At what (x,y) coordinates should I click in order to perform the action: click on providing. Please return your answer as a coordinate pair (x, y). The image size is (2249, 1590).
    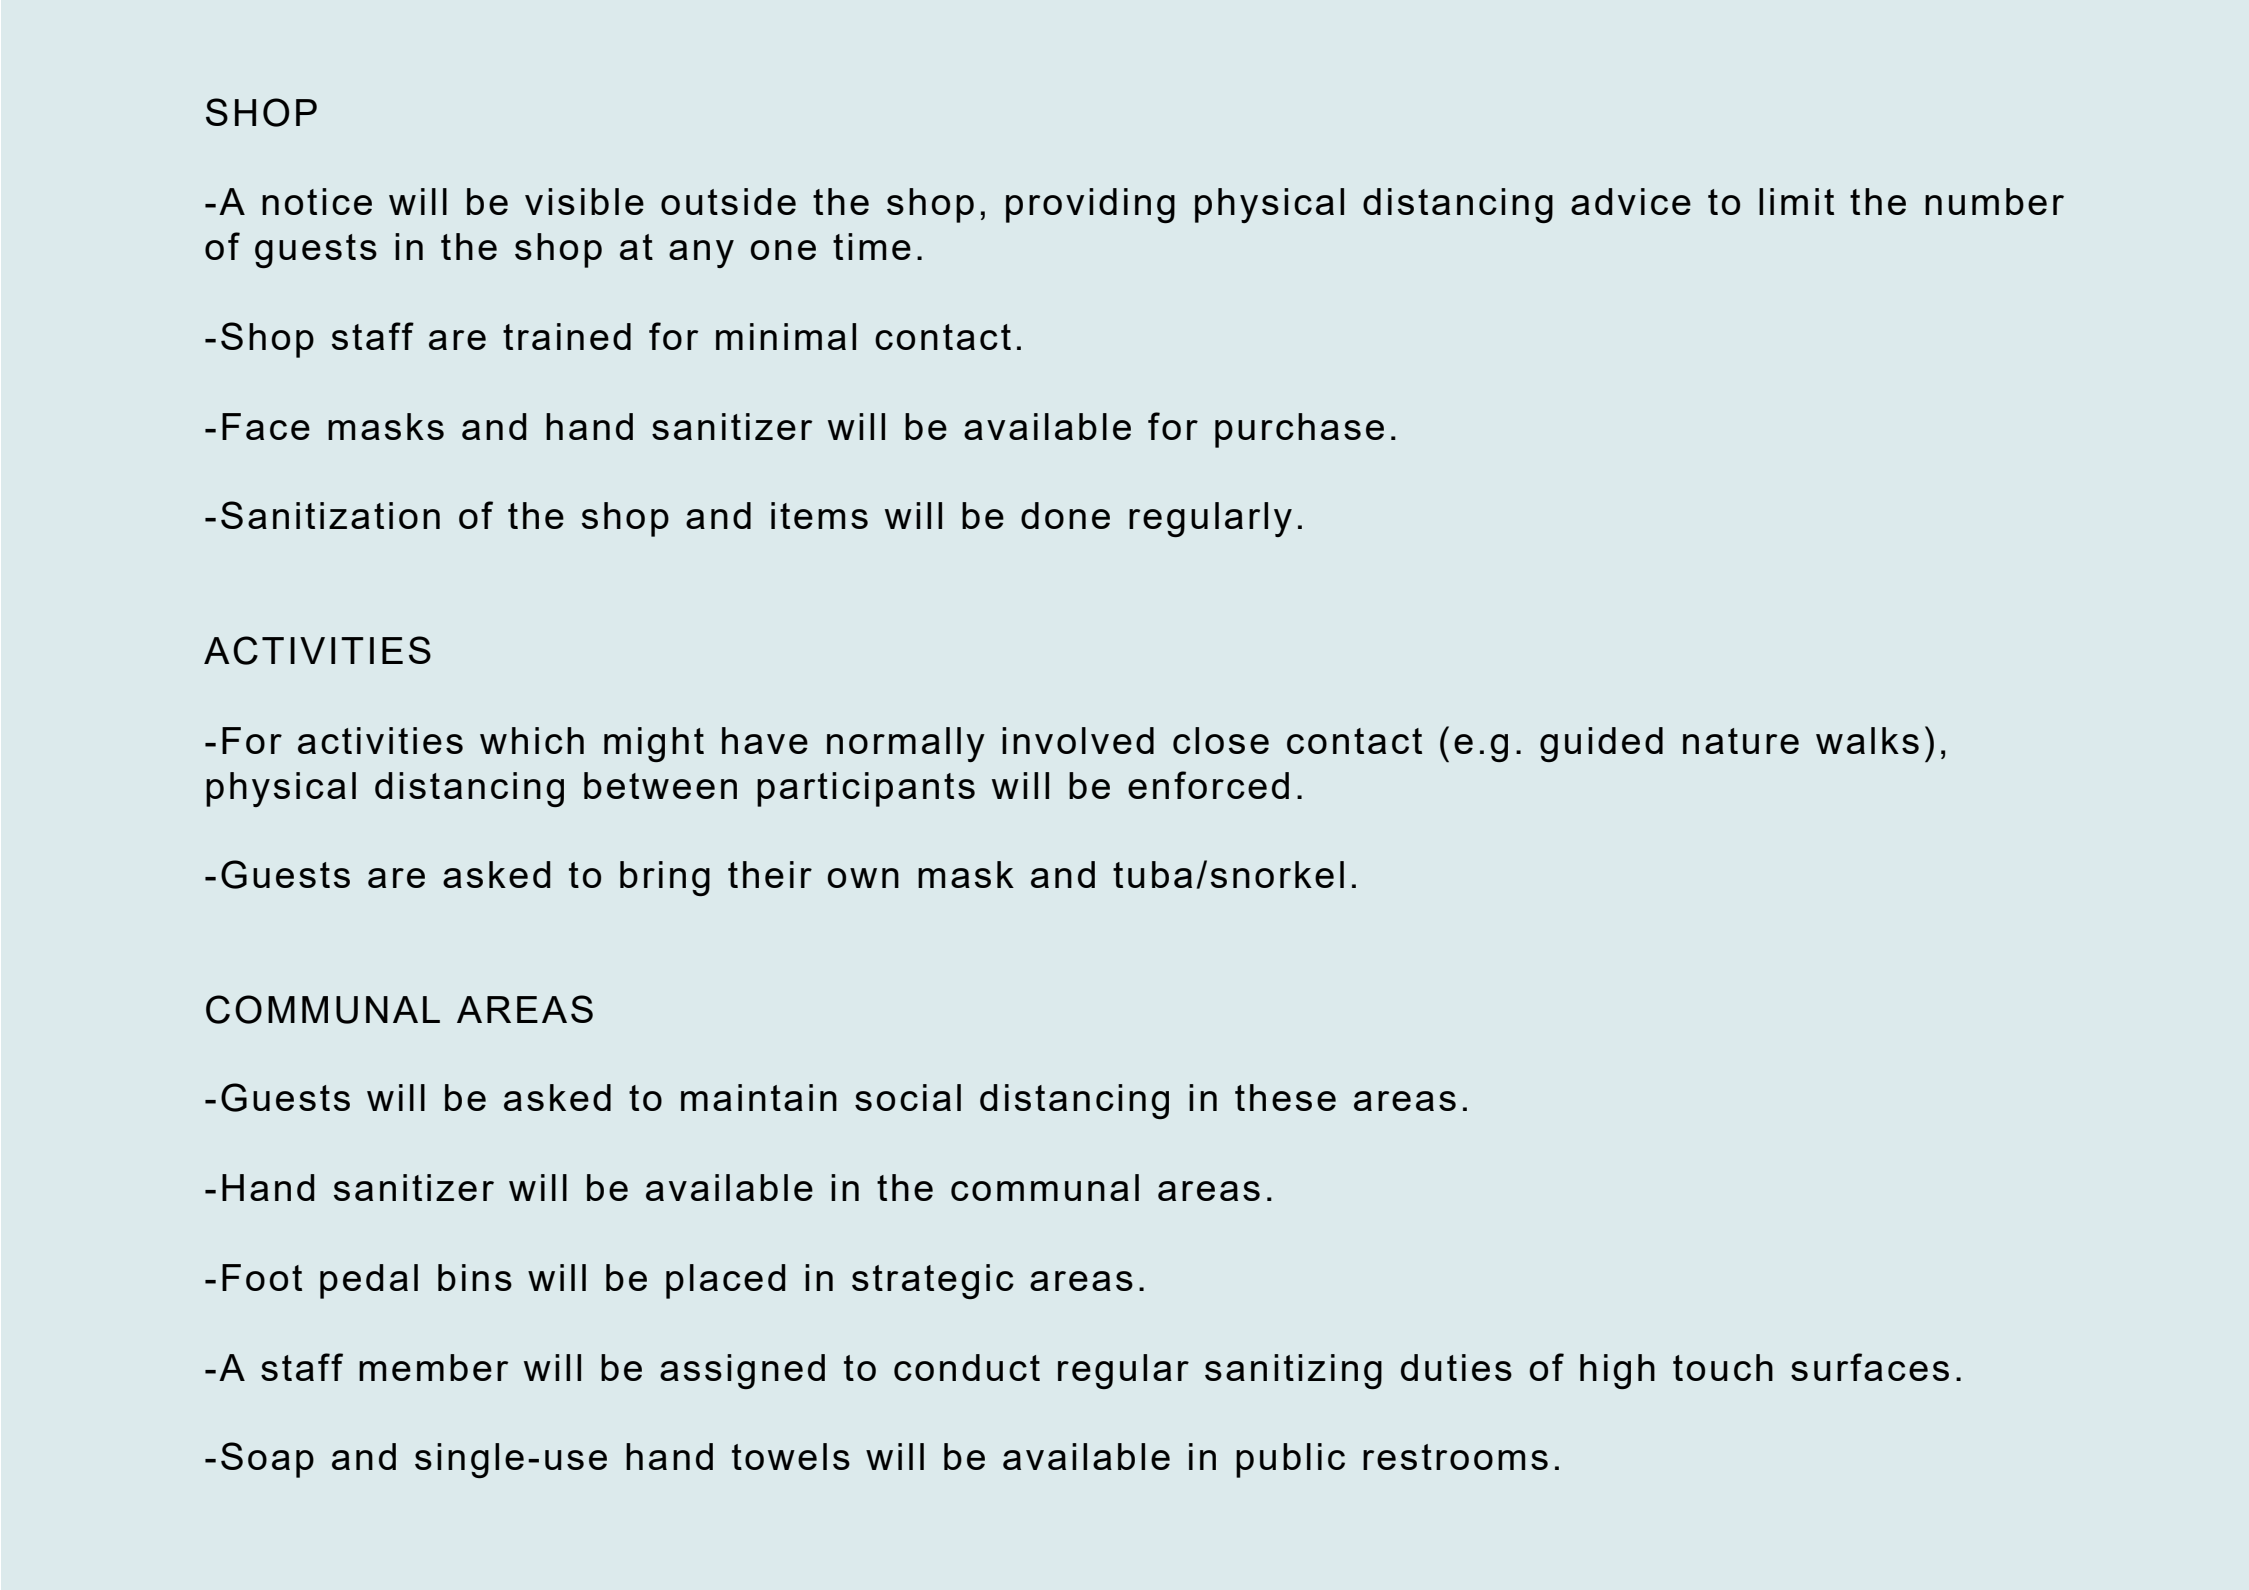
    Looking at the image, I should click on (1090, 205).
